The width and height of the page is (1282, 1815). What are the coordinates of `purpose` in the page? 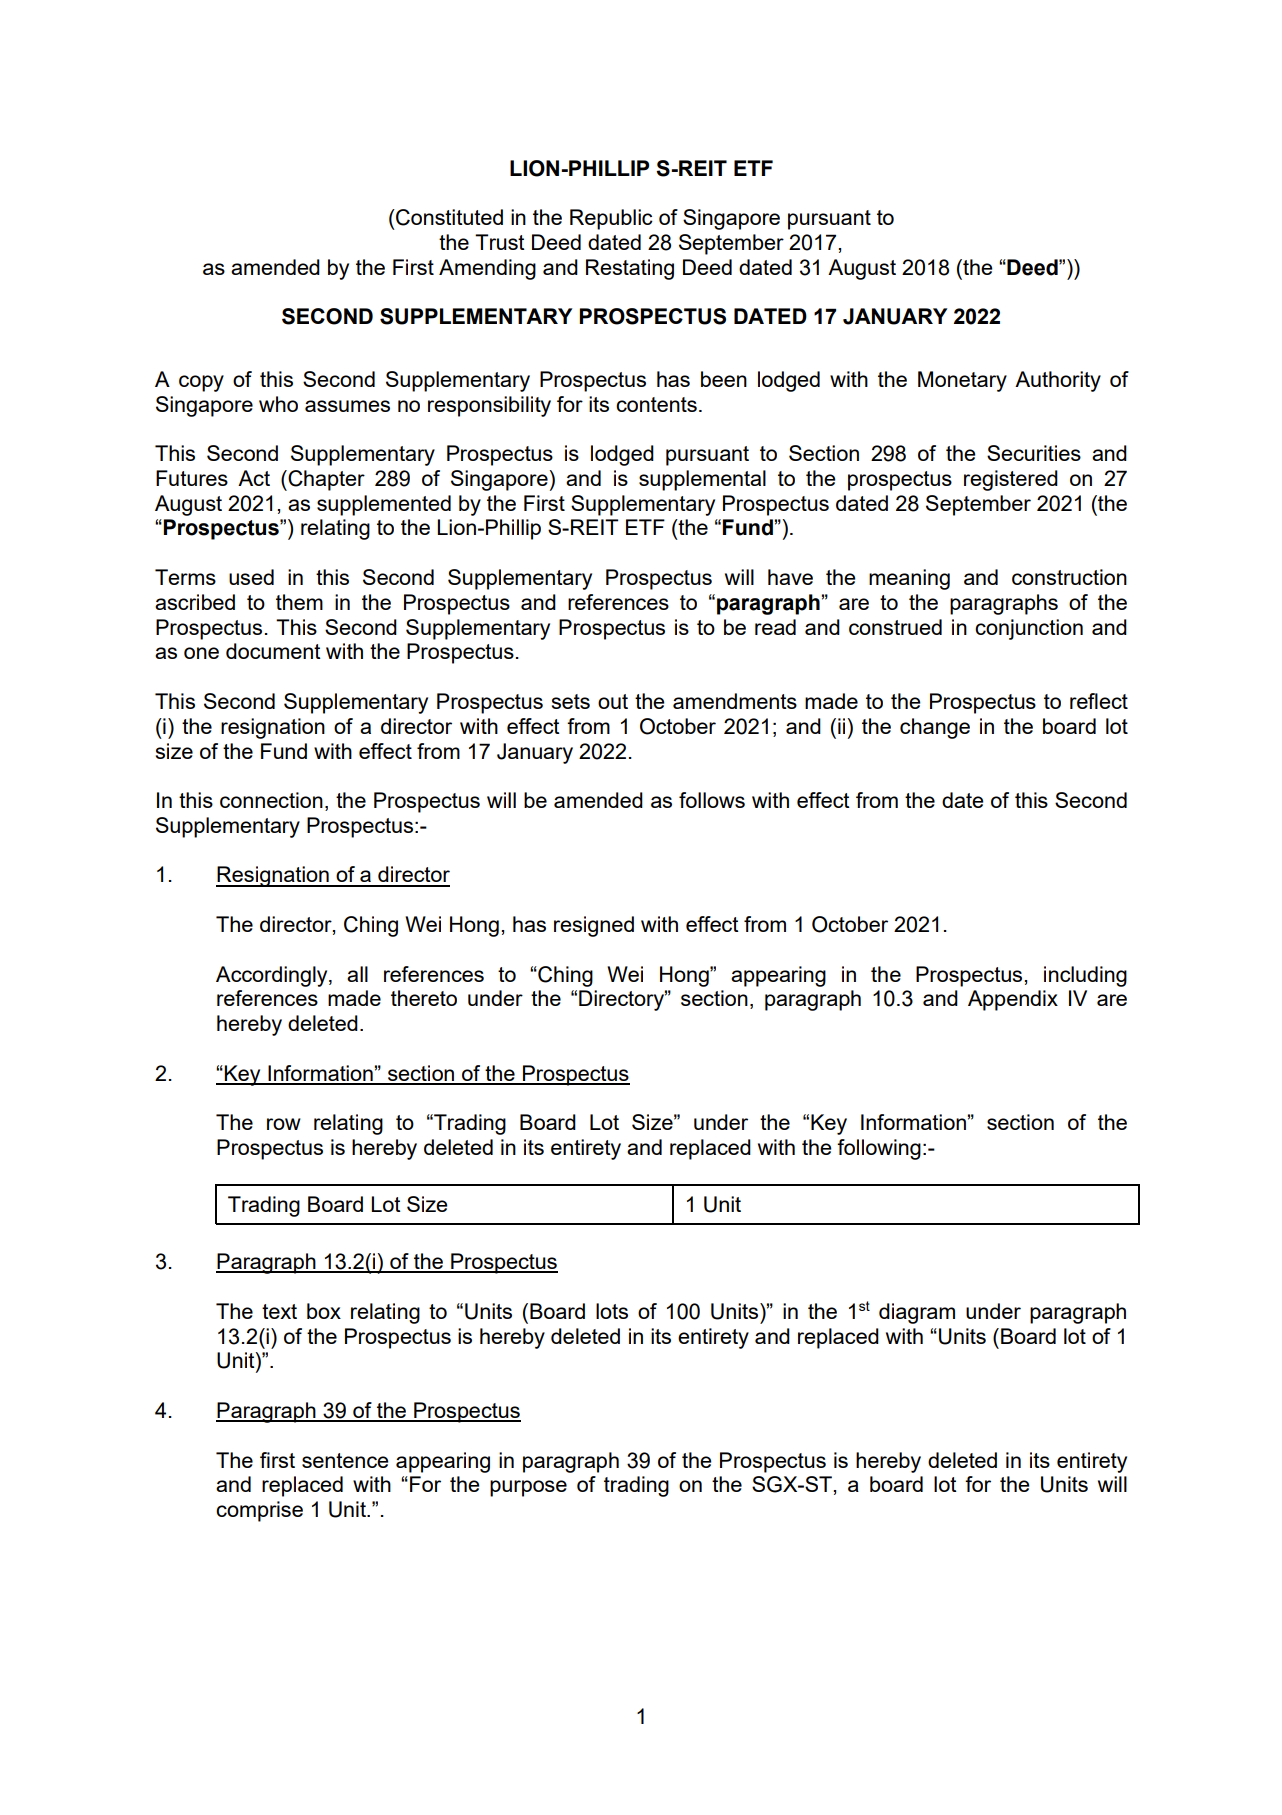 It's located at (528, 1488).
